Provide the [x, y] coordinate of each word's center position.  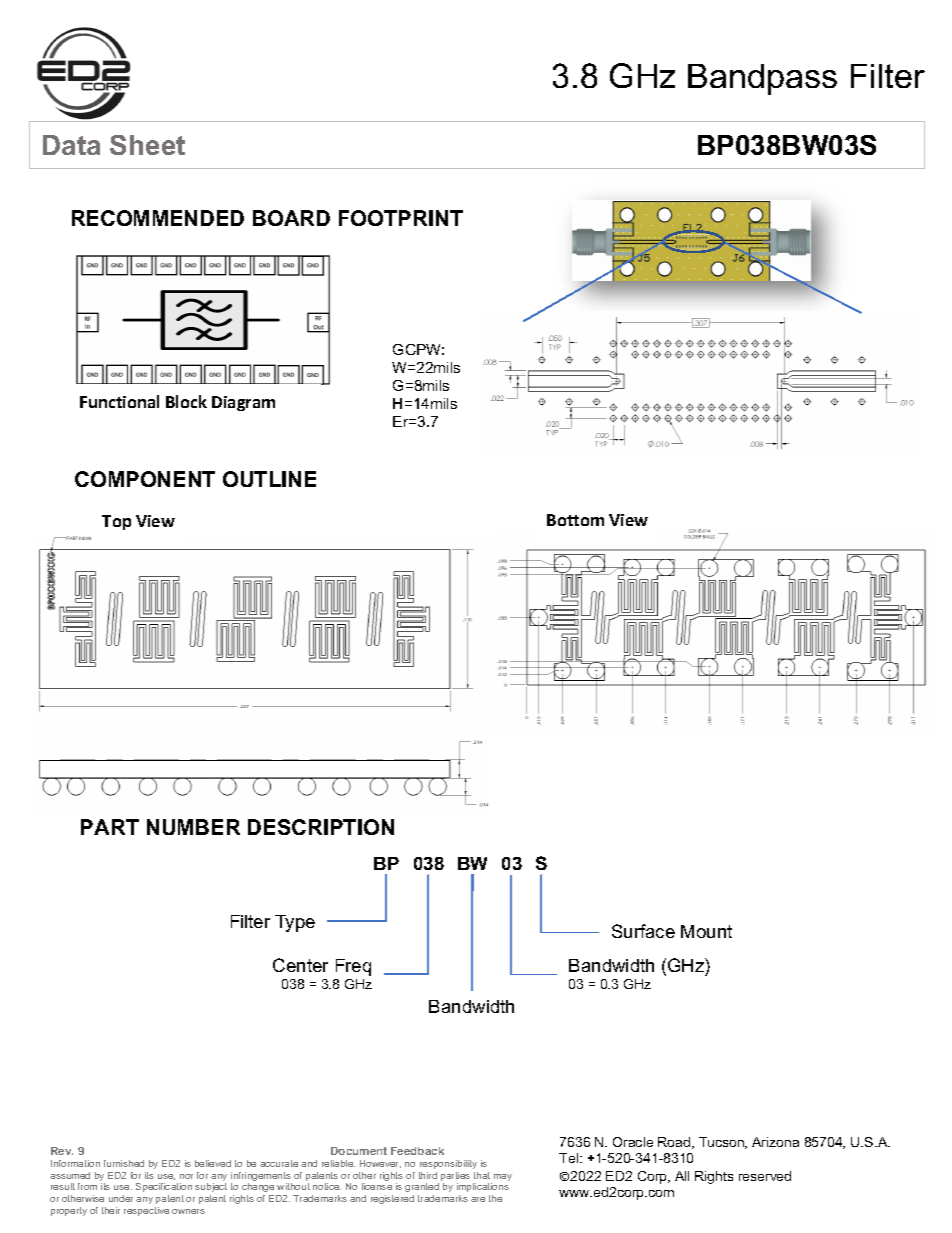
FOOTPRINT [401, 218]
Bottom [575, 520]
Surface [643, 931]
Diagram [243, 403]
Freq [353, 967]
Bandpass [762, 79]
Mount [706, 931]
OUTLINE [269, 479]
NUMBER [193, 827]
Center [300, 965]
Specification [164, 1187]
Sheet [147, 145]
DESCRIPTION [321, 827]
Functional [119, 401]
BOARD [291, 218]
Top [116, 522]
